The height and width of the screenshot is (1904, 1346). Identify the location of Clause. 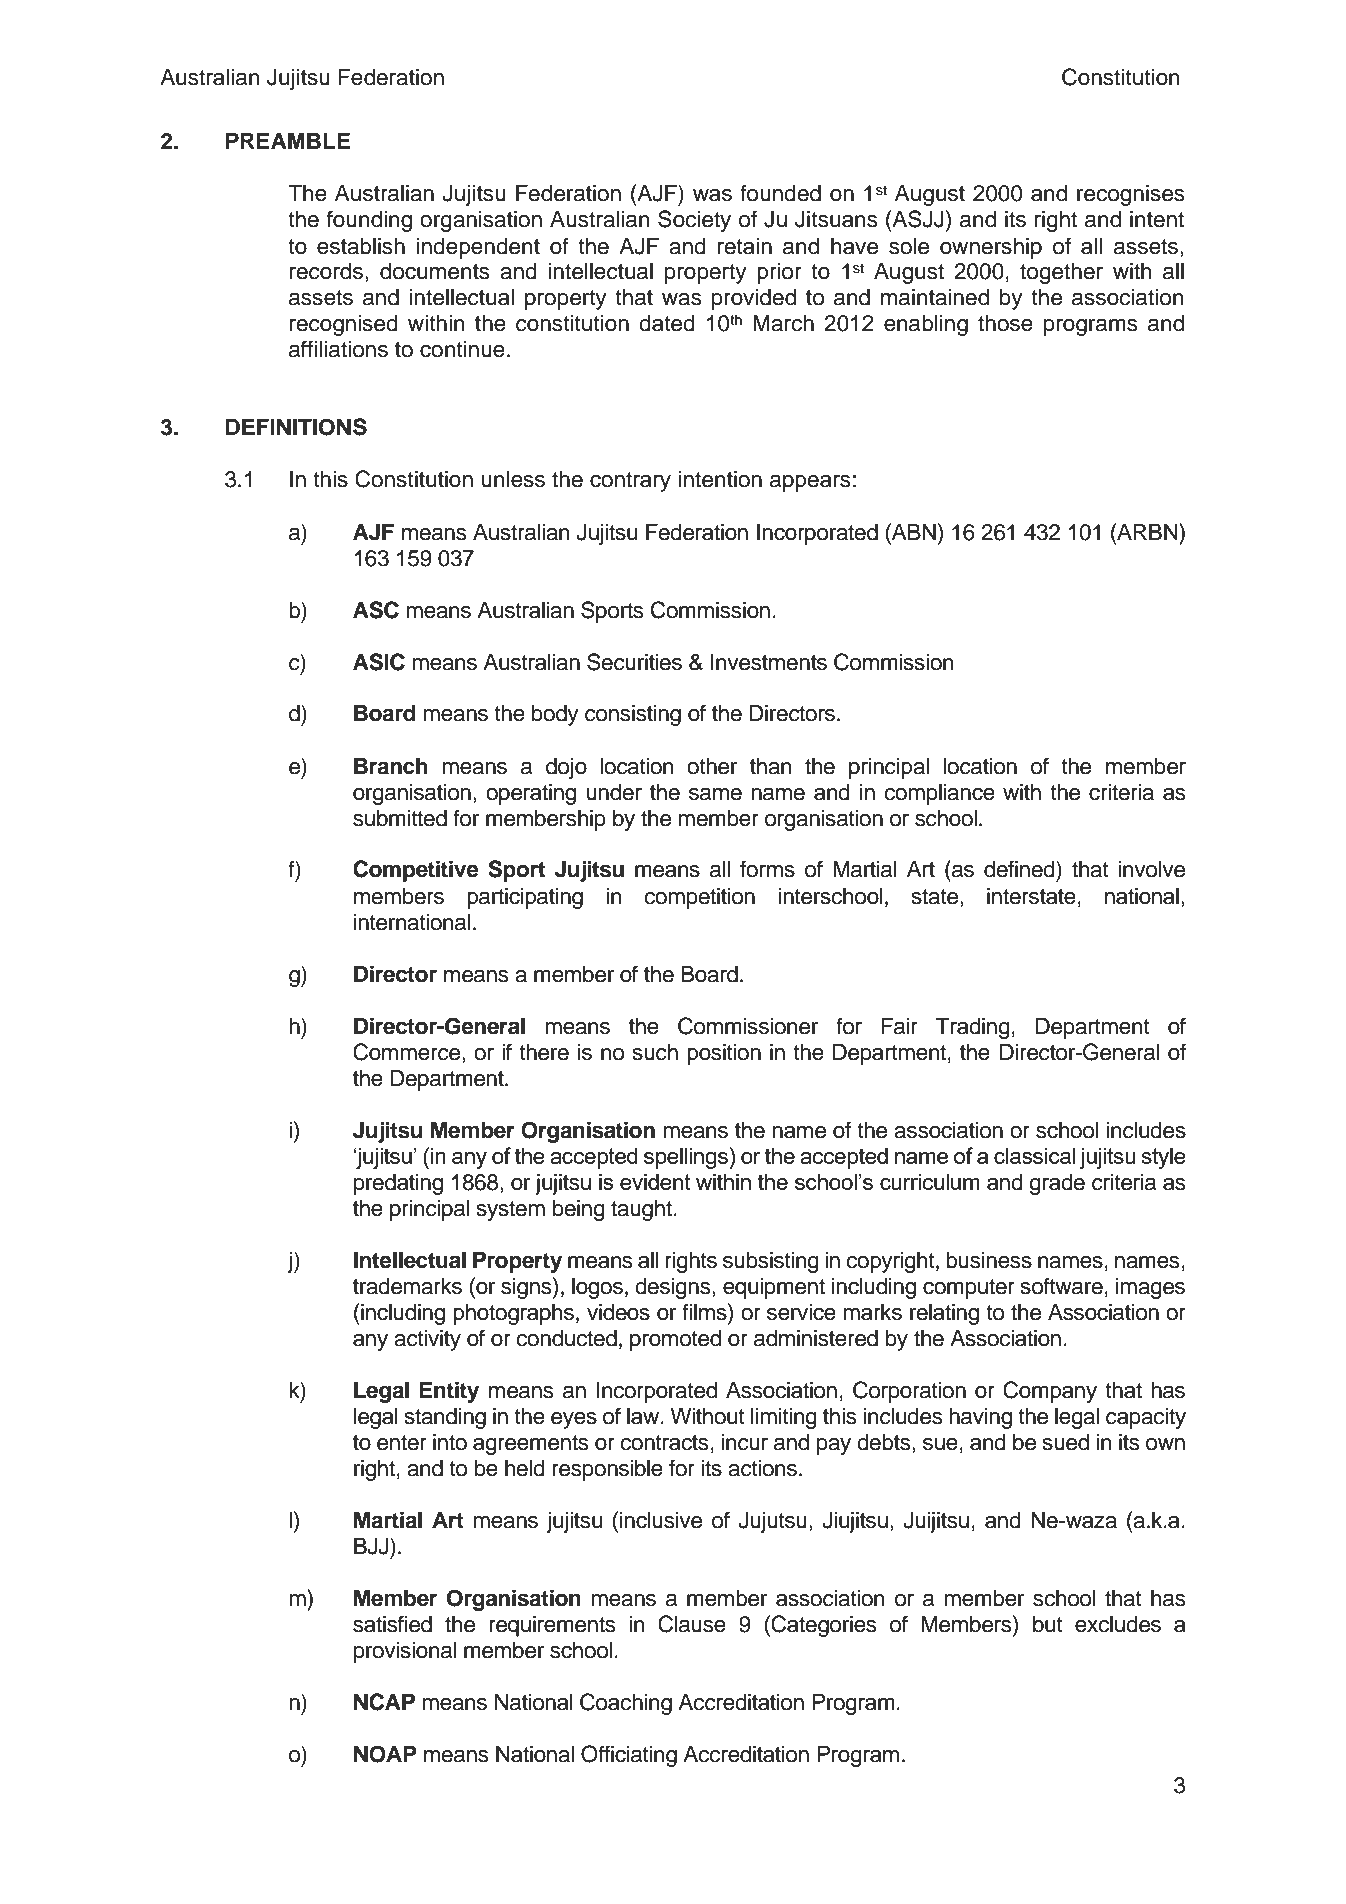
(692, 1624).
